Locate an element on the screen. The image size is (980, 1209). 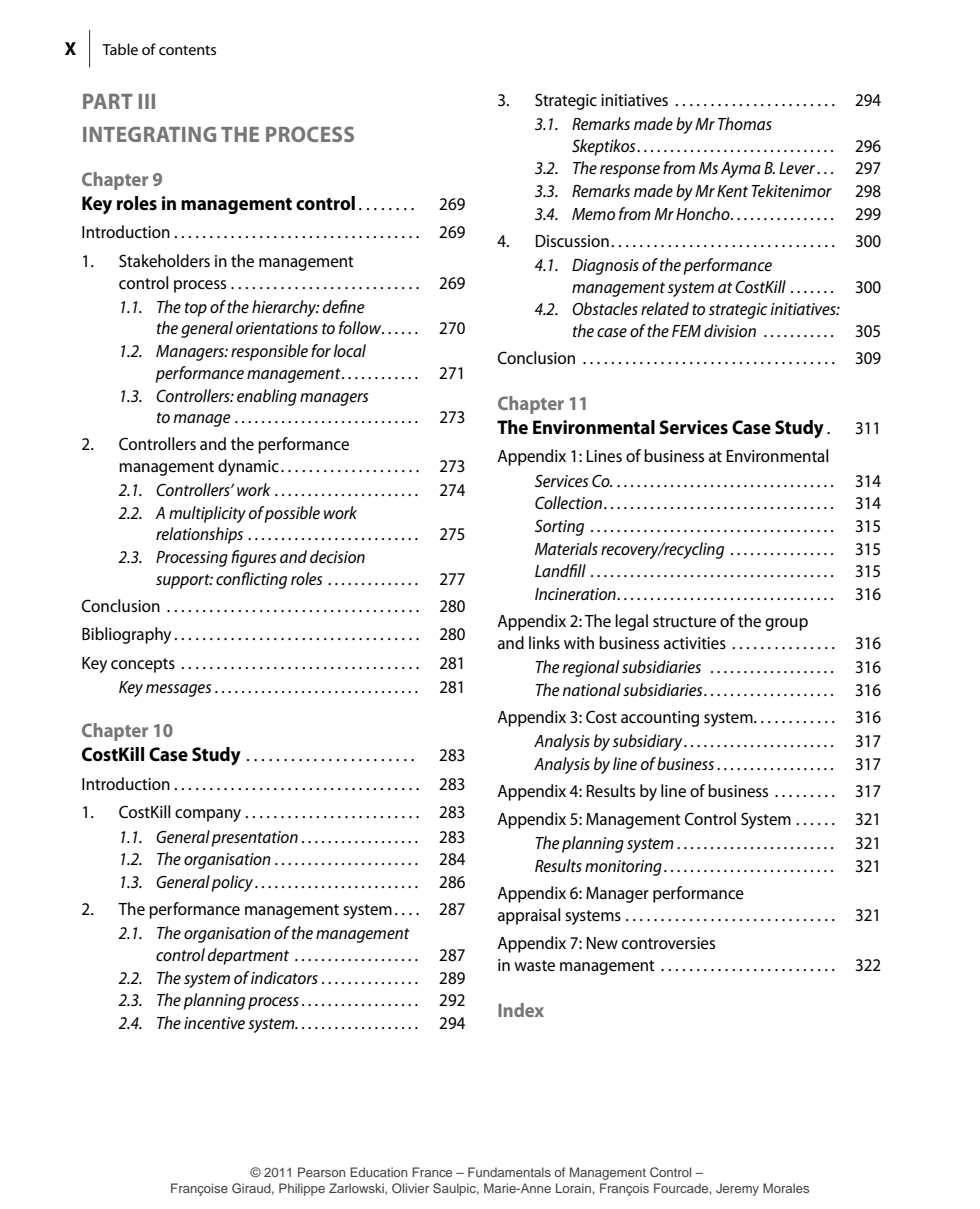
structure is located at coordinates (684, 622).
